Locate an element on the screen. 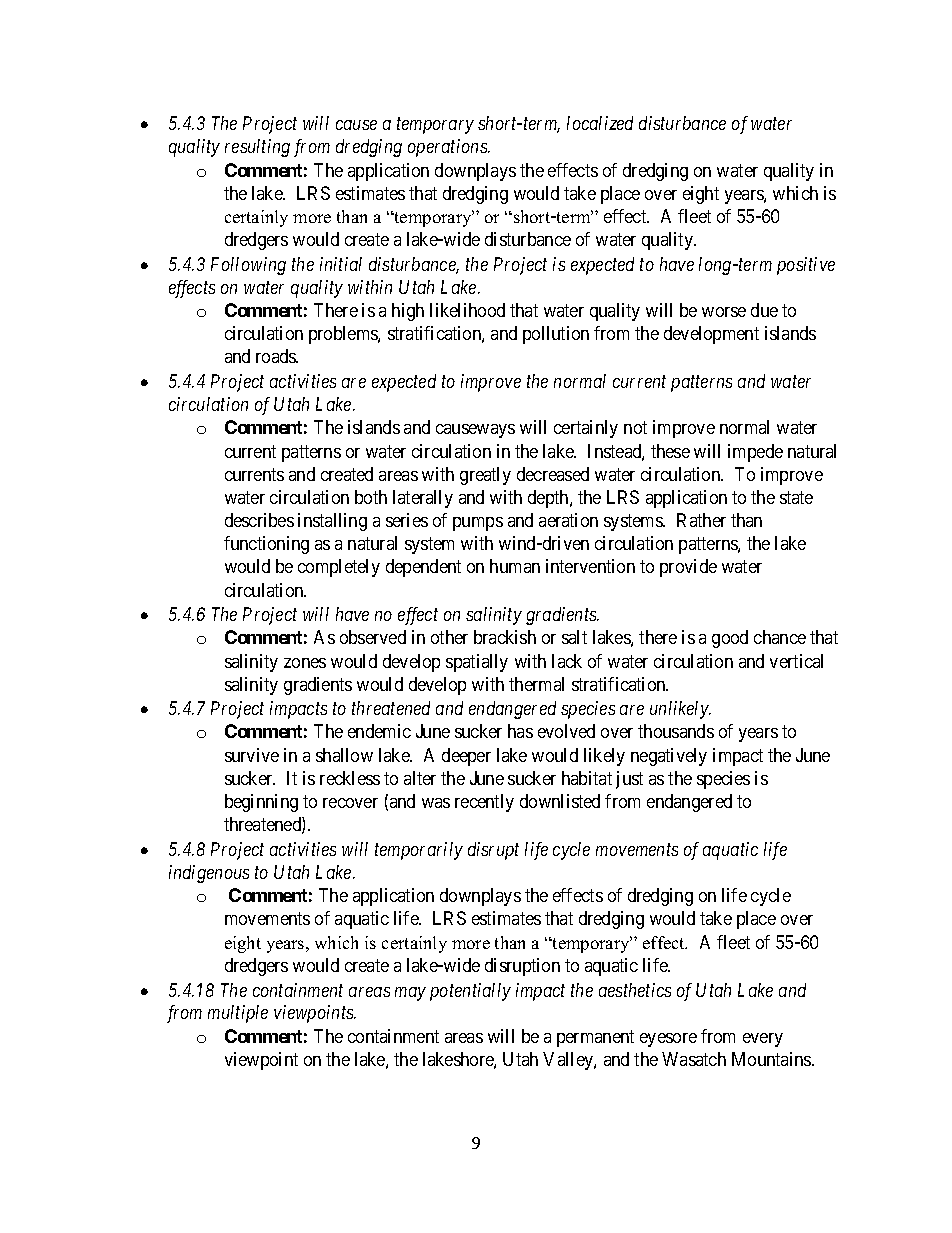 The width and height of the screenshot is (952, 1233). positive is located at coordinates (806, 266).
